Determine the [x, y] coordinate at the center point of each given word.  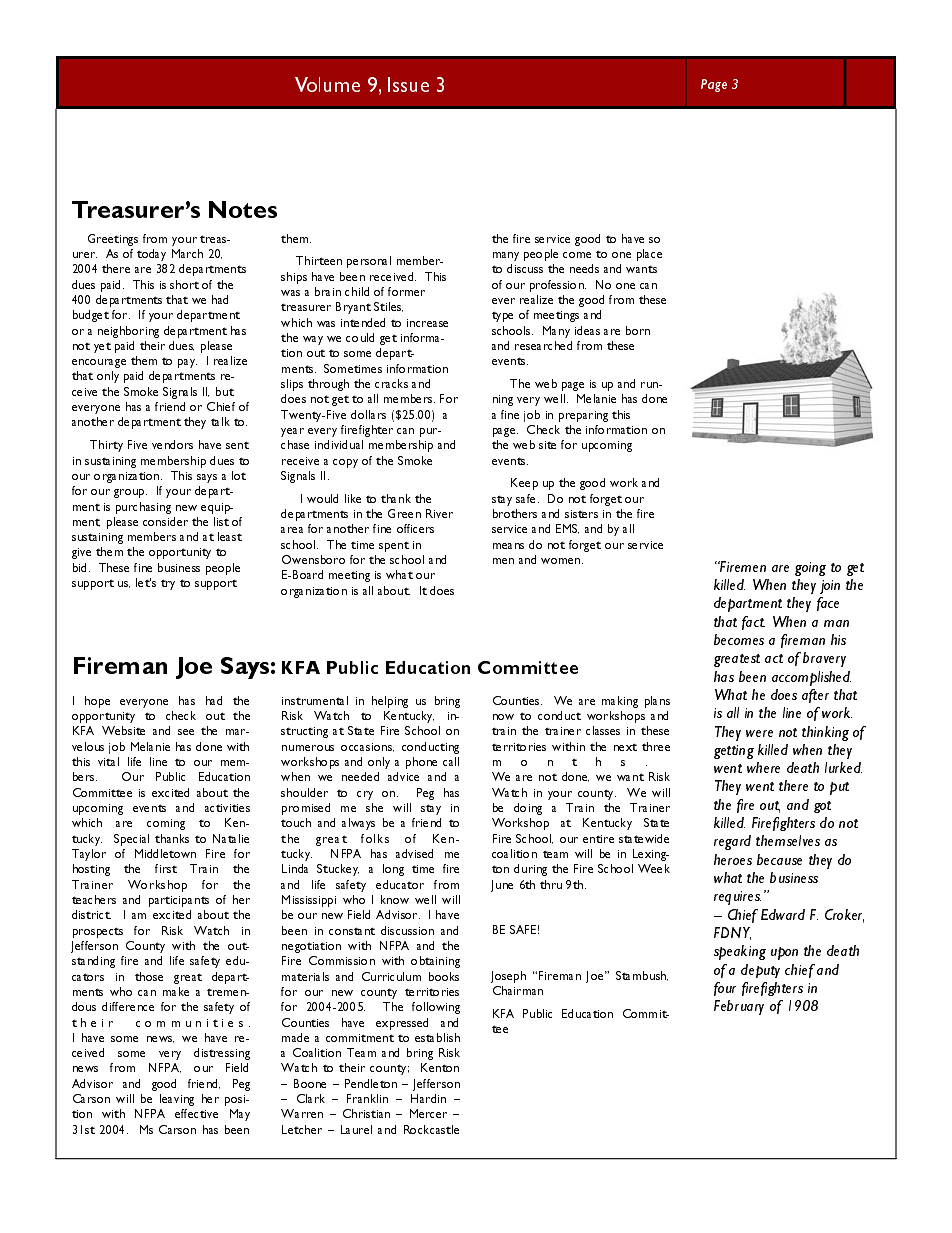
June [502, 886]
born [638, 330]
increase [427, 323]
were [759, 733]
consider [165, 521]
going [810, 569]
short [184, 284]
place [649, 255]
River [439, 513]
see [186, 732]
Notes [243, 209]
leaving [177, 1100]
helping [390, 702]
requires [737, 898]
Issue [408, 84]
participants [179, 901]
